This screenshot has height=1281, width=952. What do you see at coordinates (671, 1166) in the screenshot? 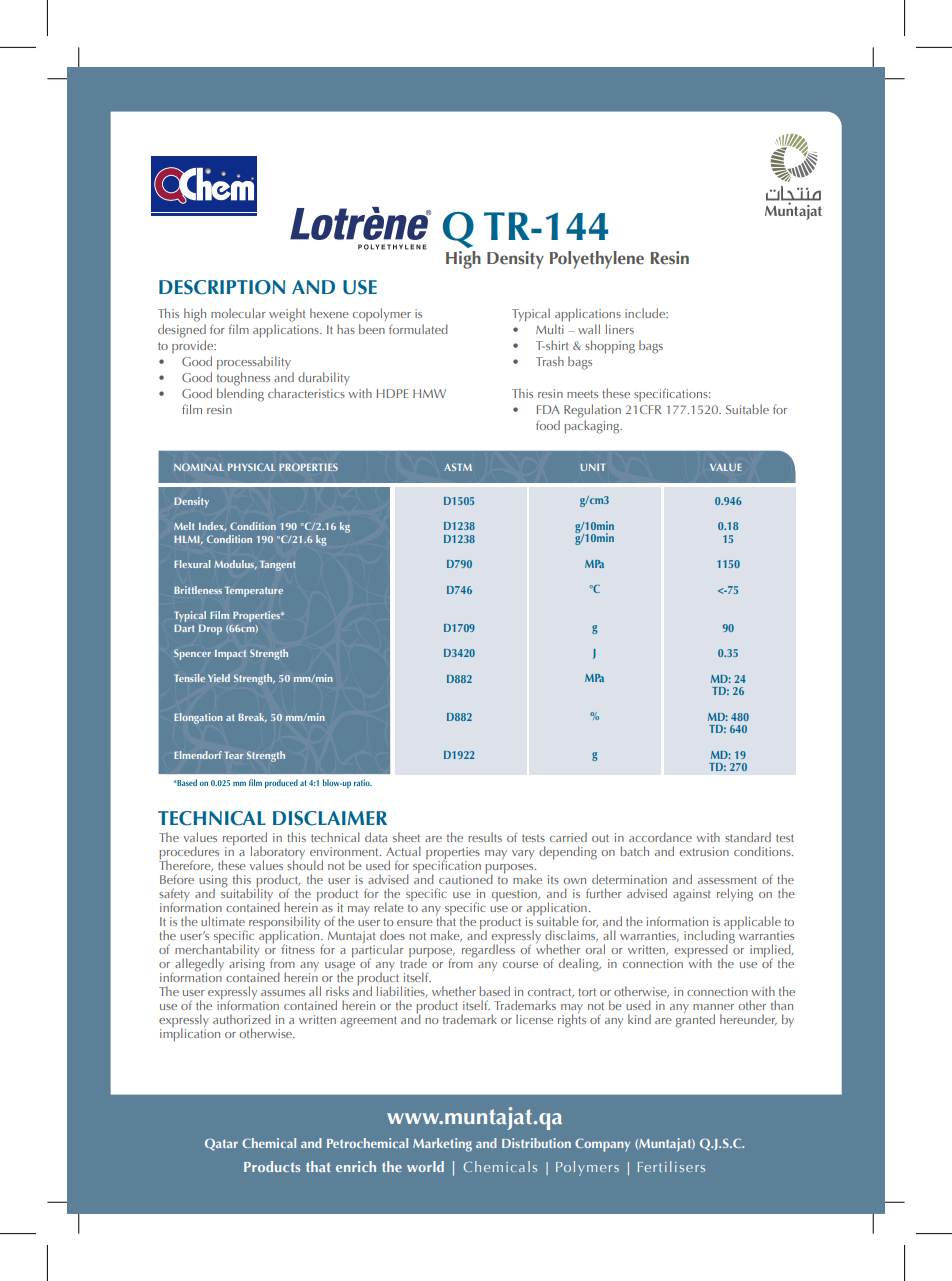
I see `Fertilisers` at bounding box center [671, 1166].
